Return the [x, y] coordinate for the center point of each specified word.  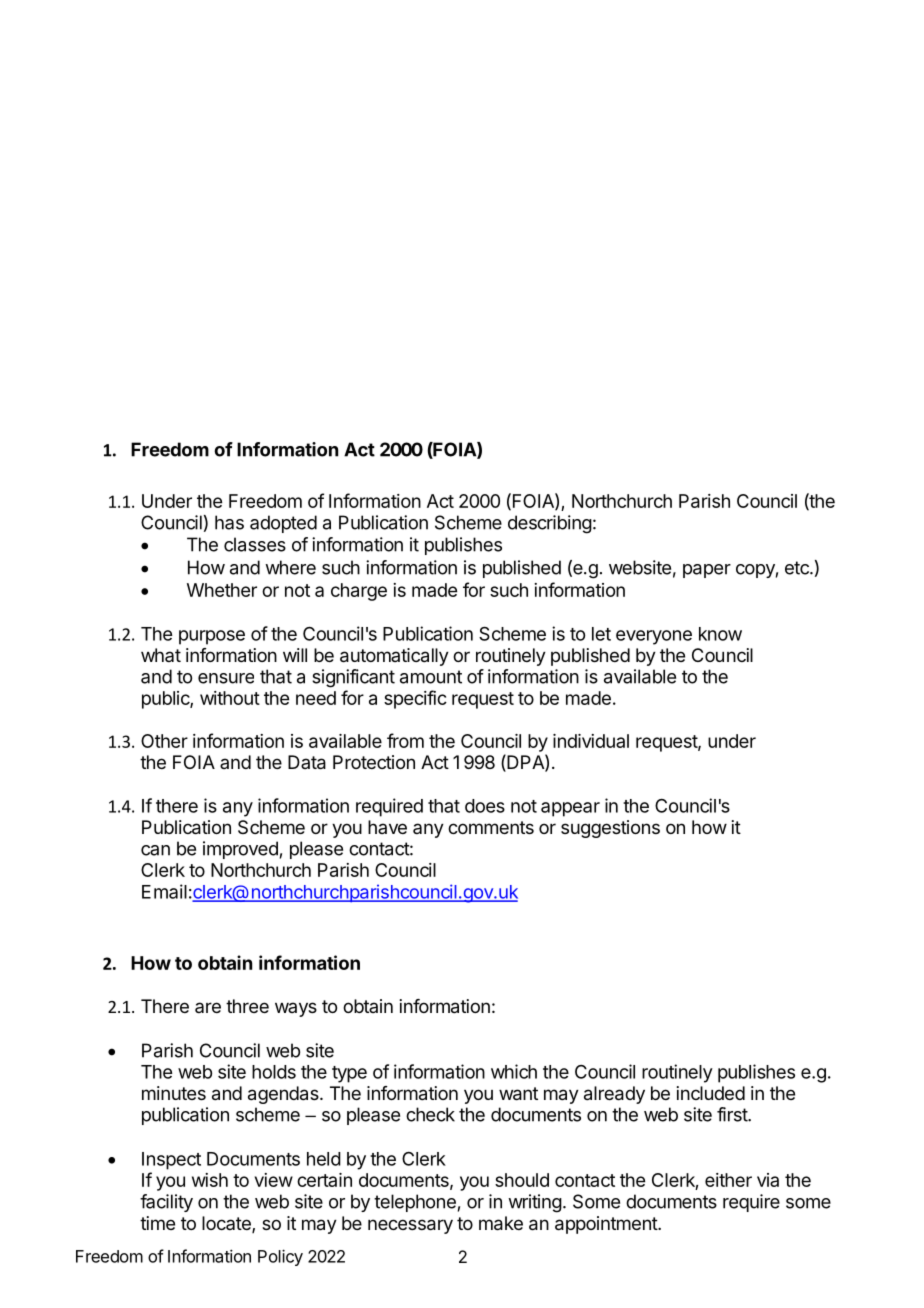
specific [415, 699]
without [230, 698]
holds [274, 1072]
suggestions [610, 829]
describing [550, 524]
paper [707, 571]
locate [227, 1224]
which [514, 1071]
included [711, 1093]
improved [240, 850]
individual [591, 741]
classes [255, 544]
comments [491, 827]
